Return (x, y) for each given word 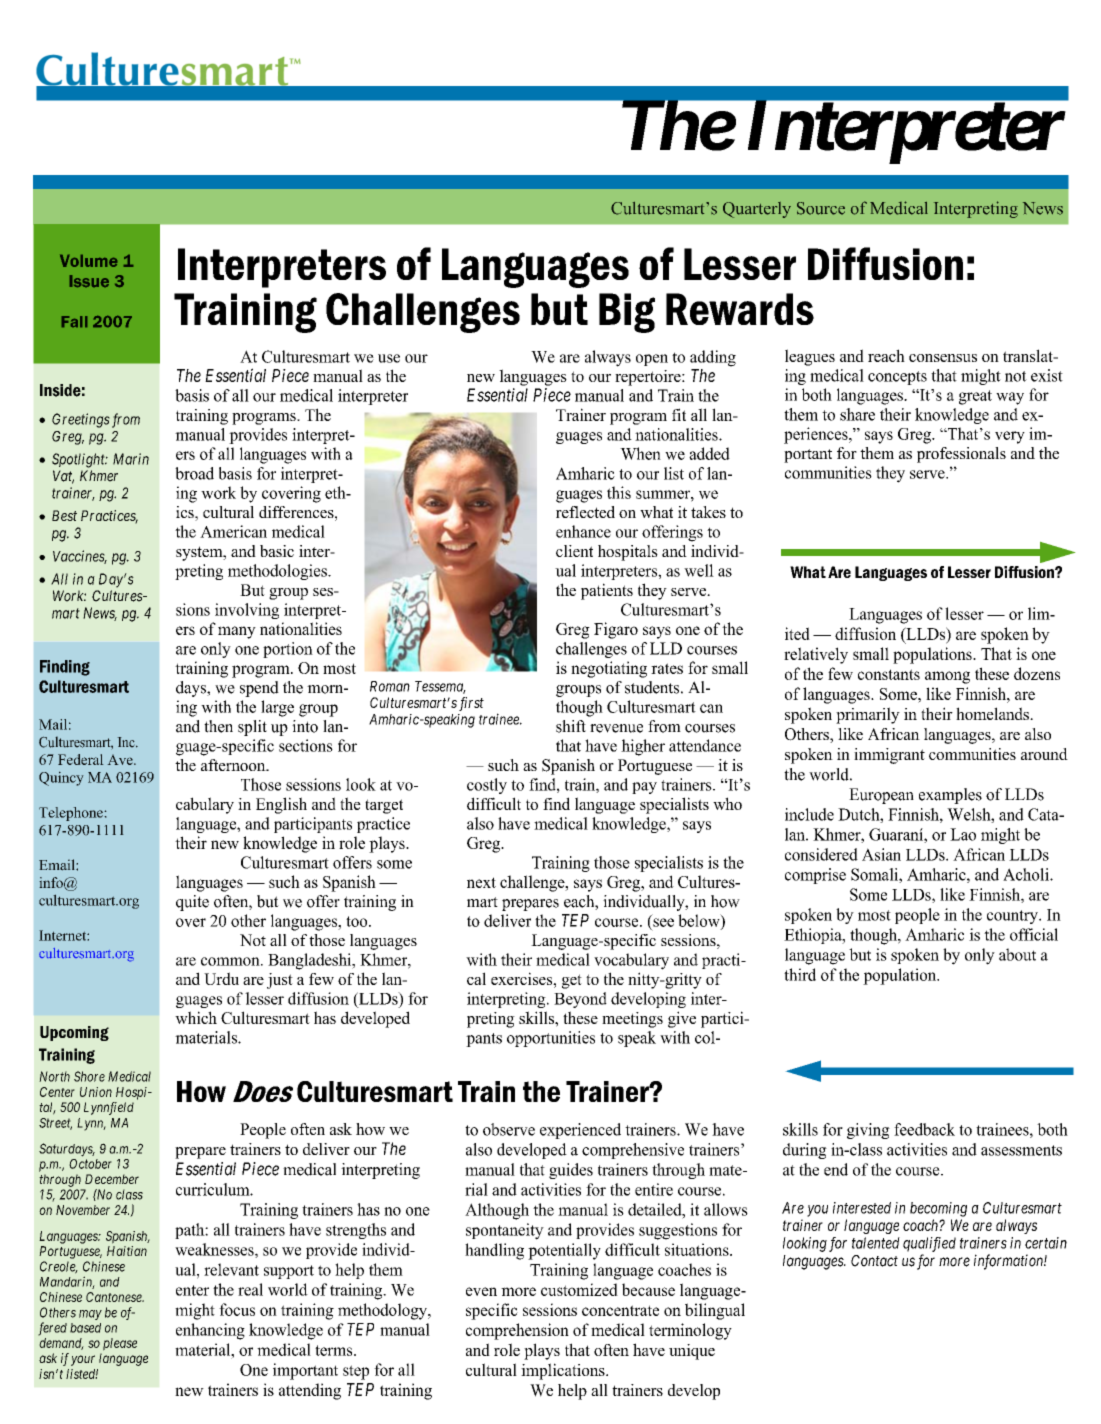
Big (627, 313)
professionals (961, 455)
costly (487, 786)
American (233, 531)
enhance (583, 531)
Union (96, 1092)
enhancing (210, 1331)
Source (821, 208)
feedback (924, 1129)
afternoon (234, 765)
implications (564, 1371)
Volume (88, 261)
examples (950, 796)
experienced (580, 1131)
